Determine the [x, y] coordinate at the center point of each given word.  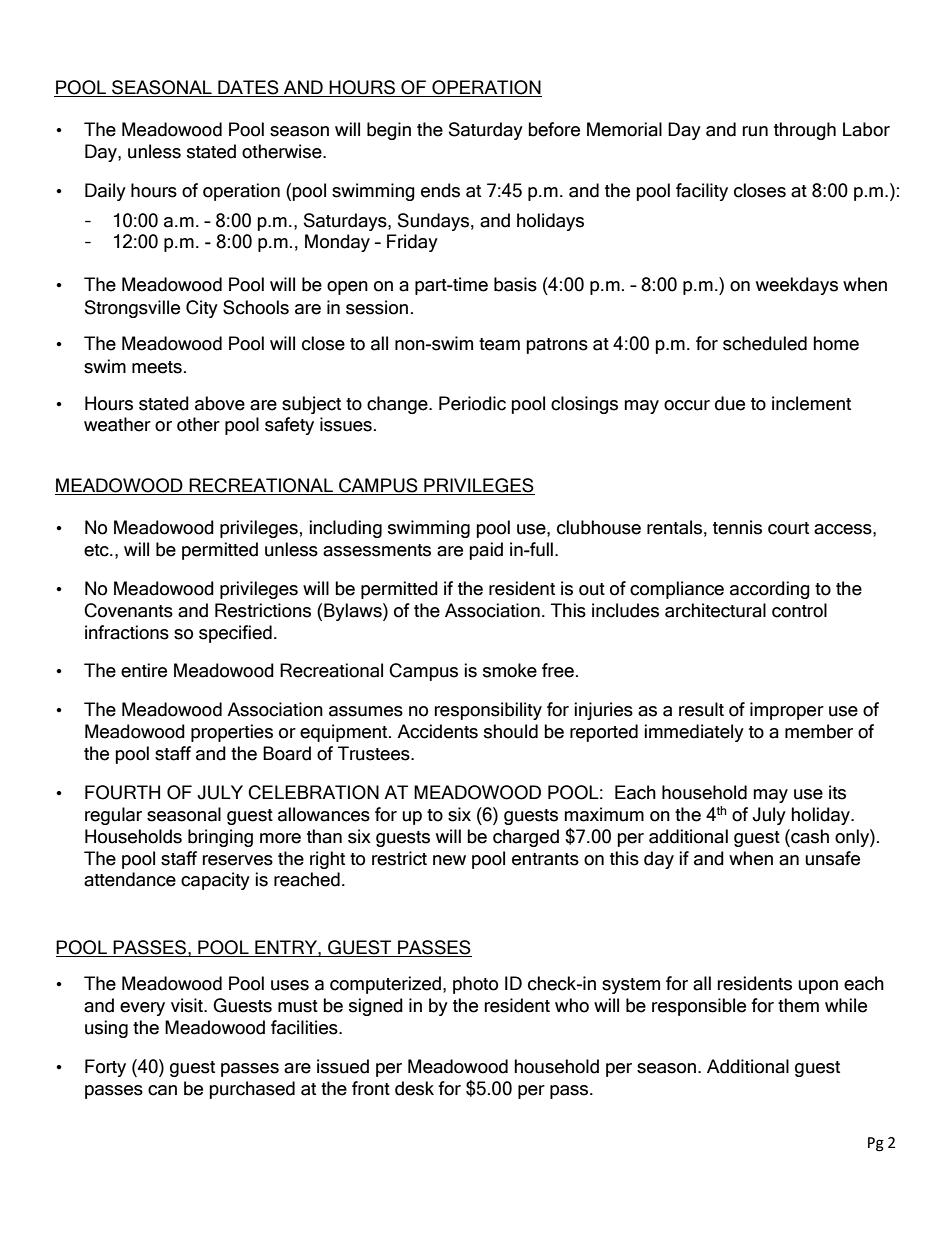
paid [486, 551]
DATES [248, 88]
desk [414, 1088]
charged [526, 838]
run [755, 131]
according [770, 590]
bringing [220, 838]
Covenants [128, 610]
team [499, 344]
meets [157, 367]
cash [809, 836]
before [554, 129]
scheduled [765, 343]
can [162, 1090]
